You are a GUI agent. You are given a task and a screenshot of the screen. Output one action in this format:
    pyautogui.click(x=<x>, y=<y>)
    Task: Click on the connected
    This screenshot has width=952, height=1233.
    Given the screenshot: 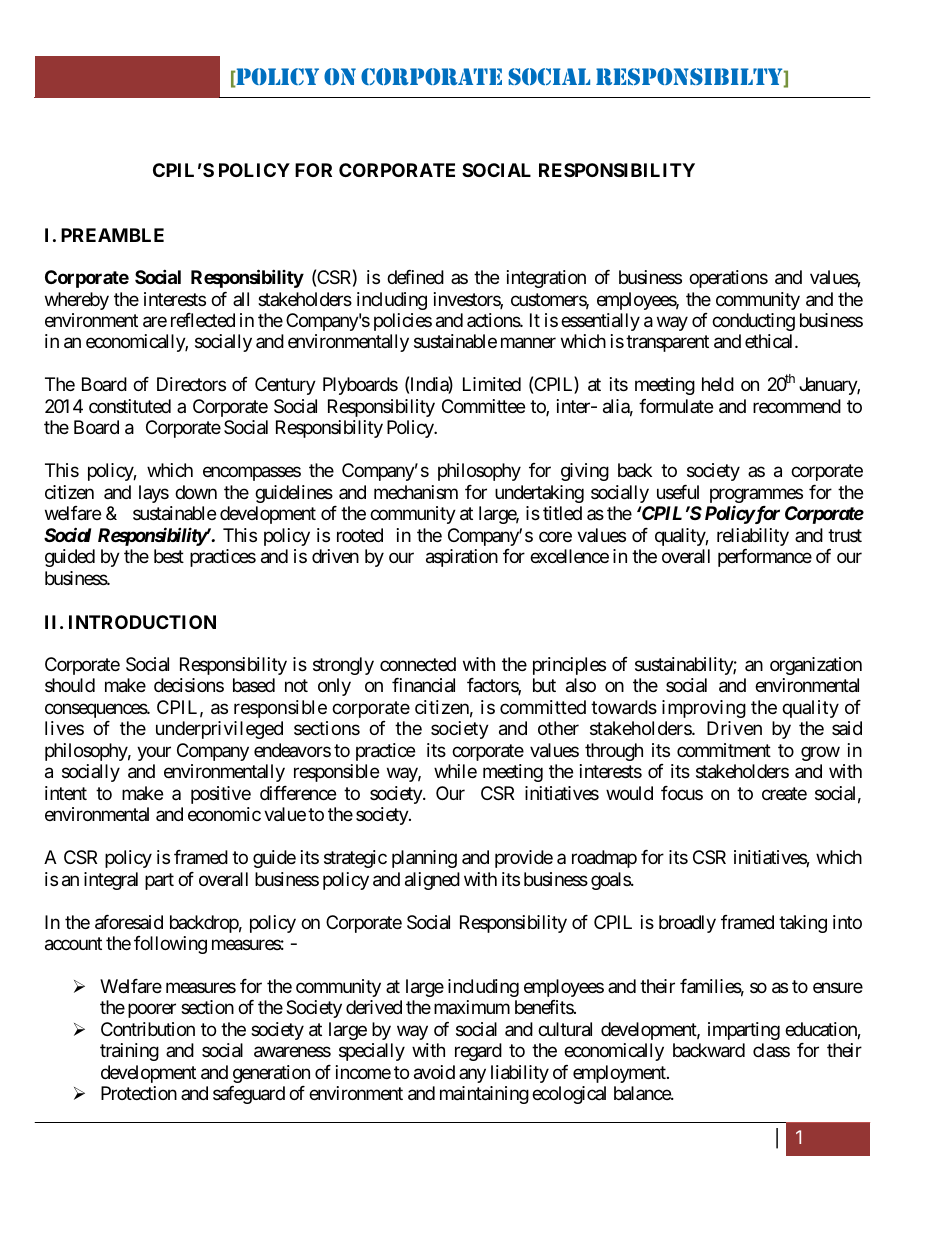 What is the action you would take?
    pyautogui.click(x=418, y=664)
